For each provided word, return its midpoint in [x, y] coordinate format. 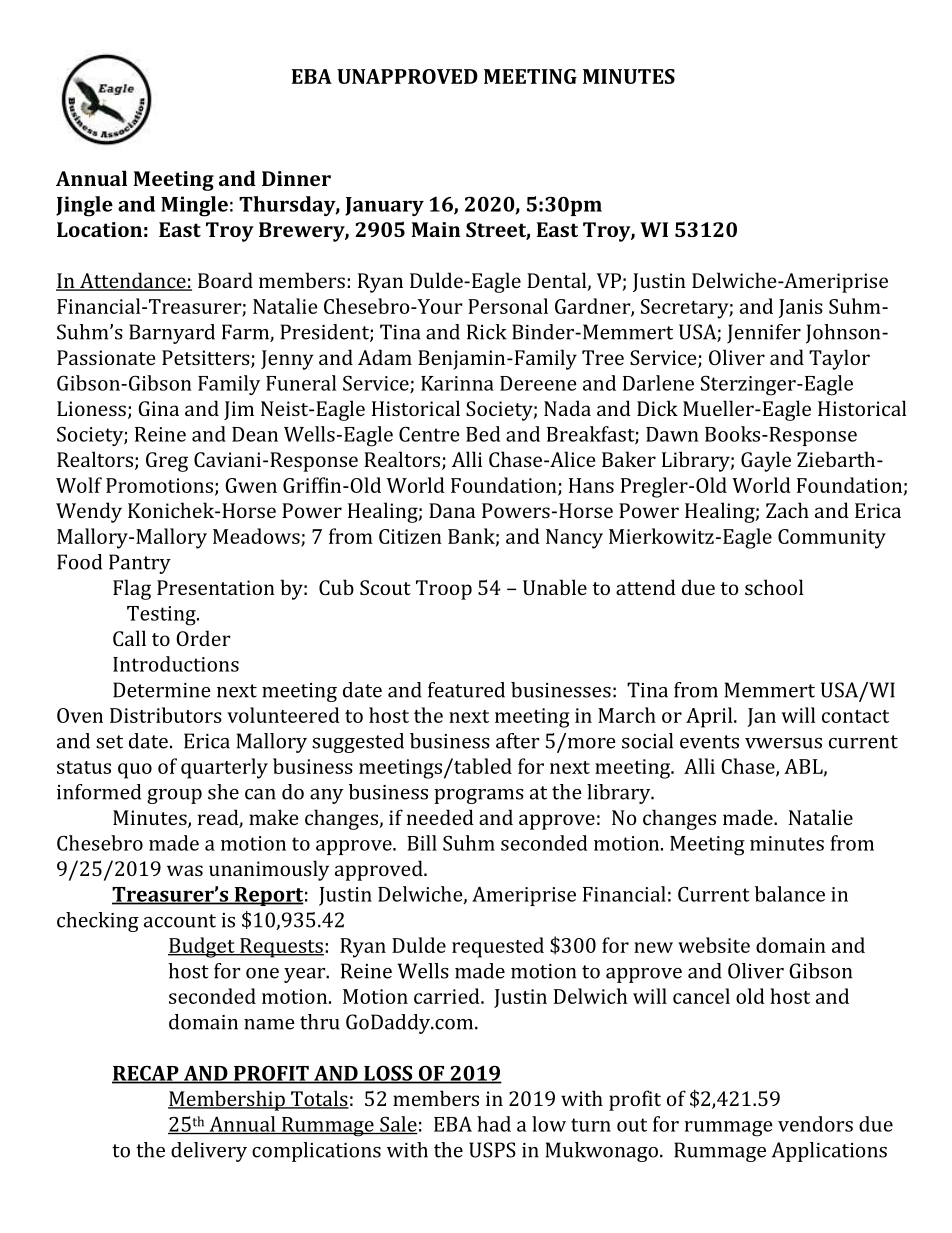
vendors [815, 1124]
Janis [801, 308]
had [494, 1124]
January [384, 206]
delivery [209, 1152]
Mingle [194, 206]
